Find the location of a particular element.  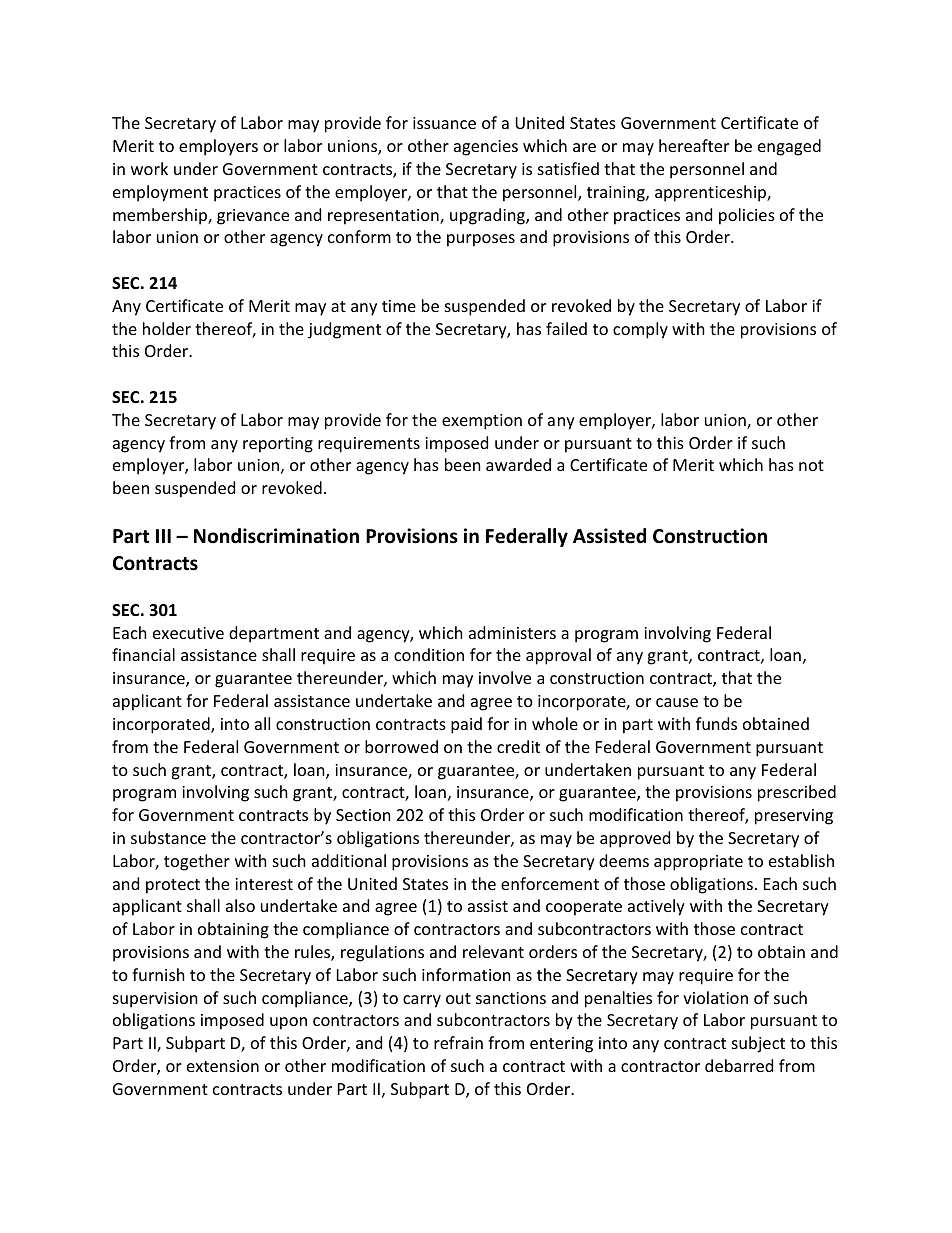

extension is located at coordinates (223, 1066).
